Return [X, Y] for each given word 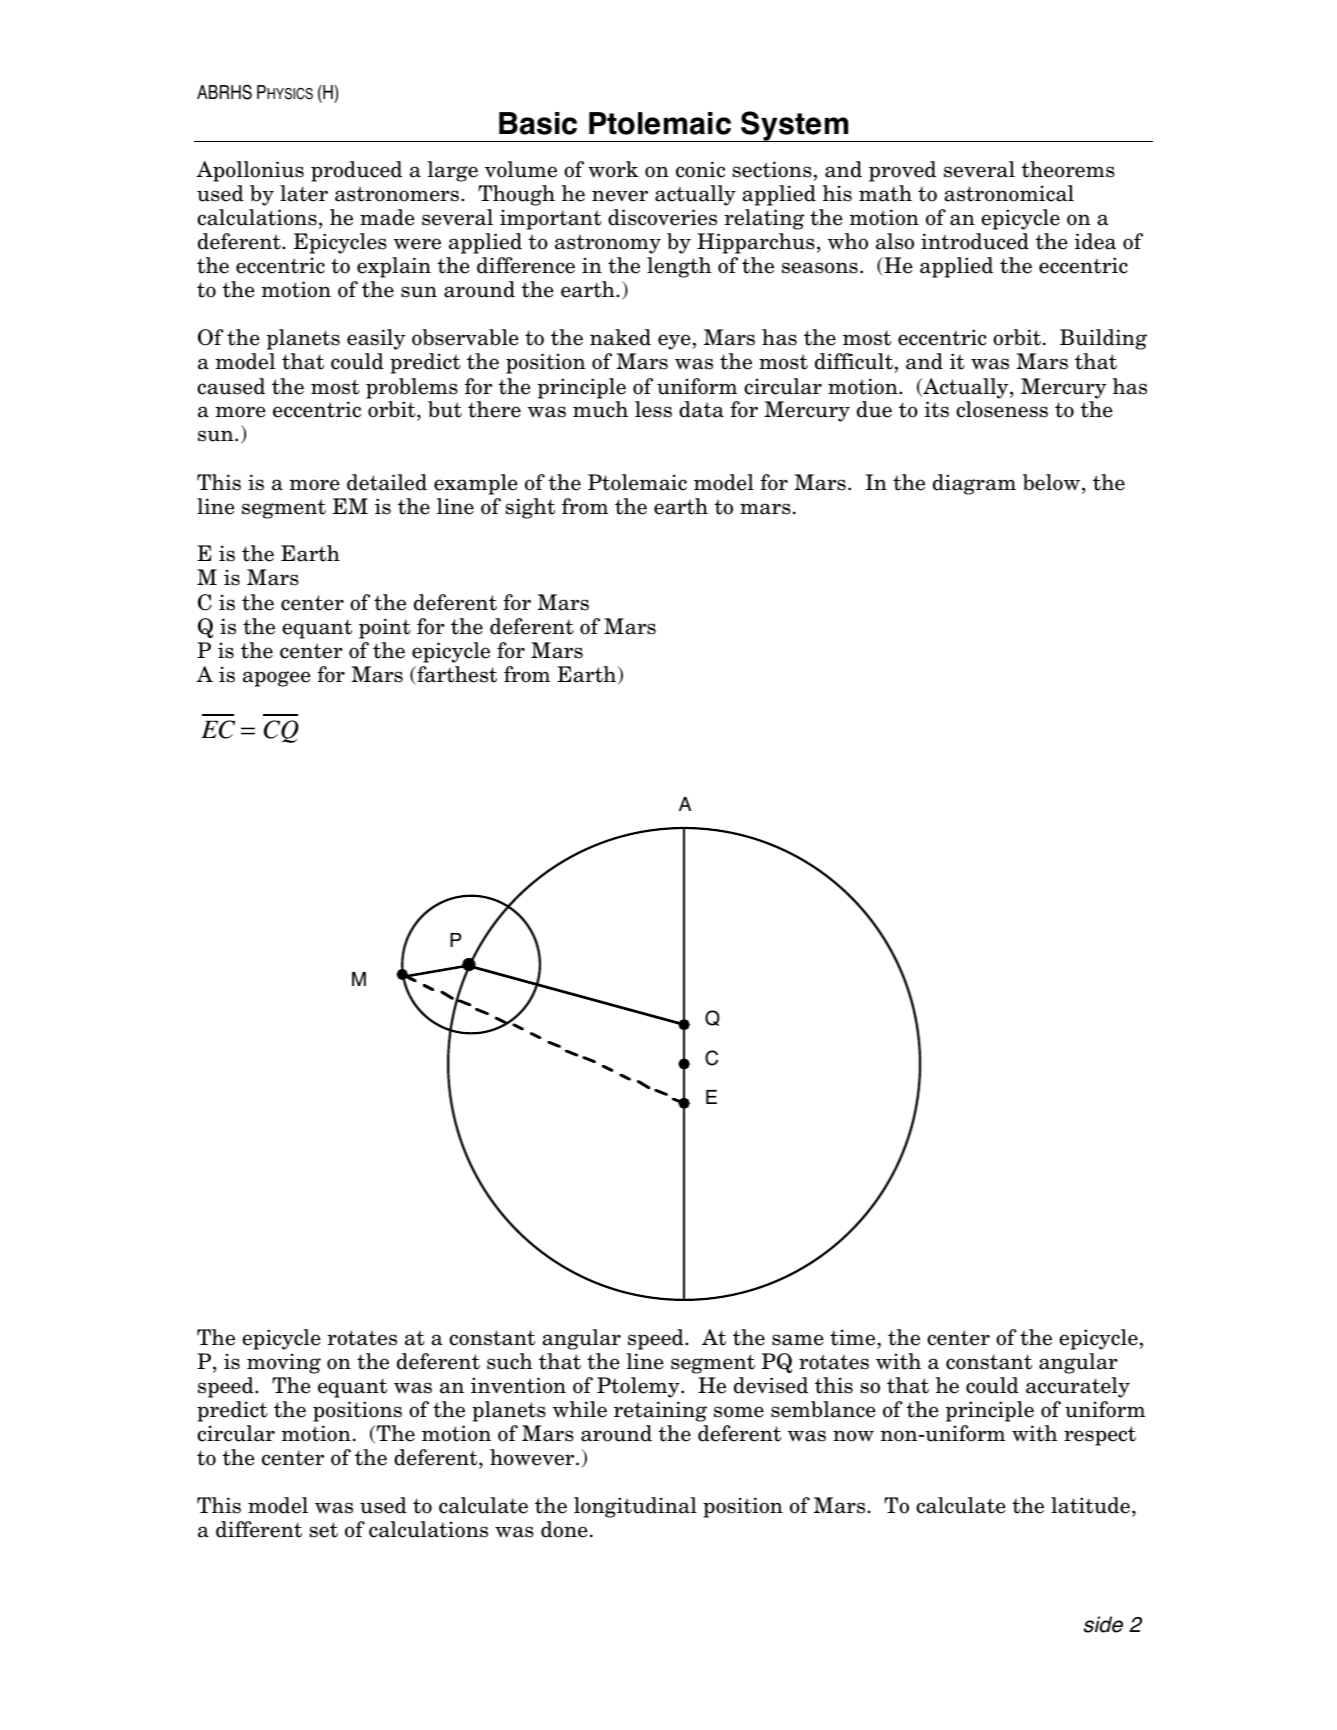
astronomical [1009, 193]
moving [284, 1363]
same [798, 1340]
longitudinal [635, 1507]
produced [356, 171]
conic [700, 169]
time [854, 1337]
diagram [974, 484]
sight [530, 508]
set [324, 1530]
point [385, 628]
